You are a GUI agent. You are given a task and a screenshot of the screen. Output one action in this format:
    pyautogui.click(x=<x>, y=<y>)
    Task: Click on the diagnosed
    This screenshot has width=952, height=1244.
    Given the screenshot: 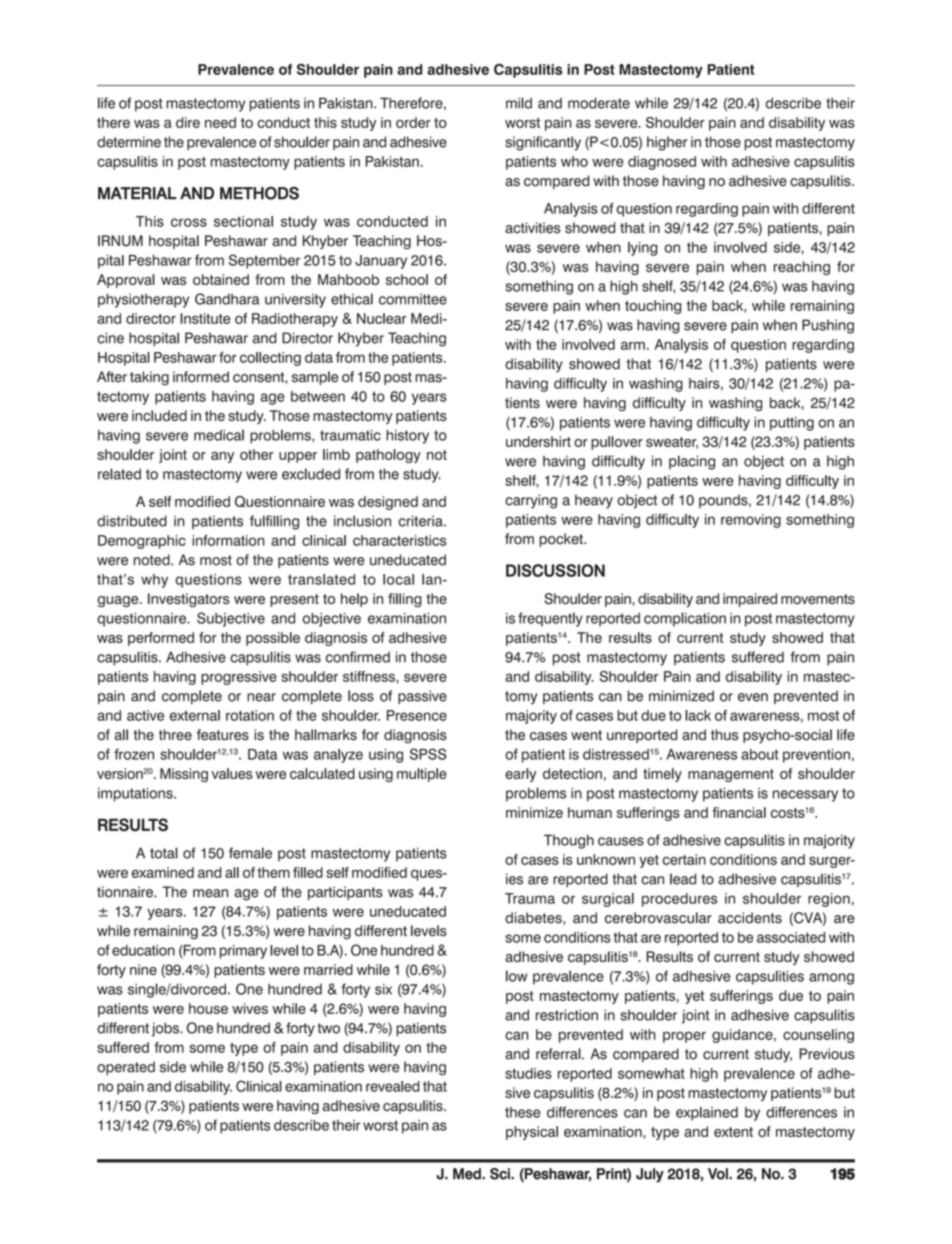 What is the action you would take?
    pyautogui.click(x=662, y=163)
